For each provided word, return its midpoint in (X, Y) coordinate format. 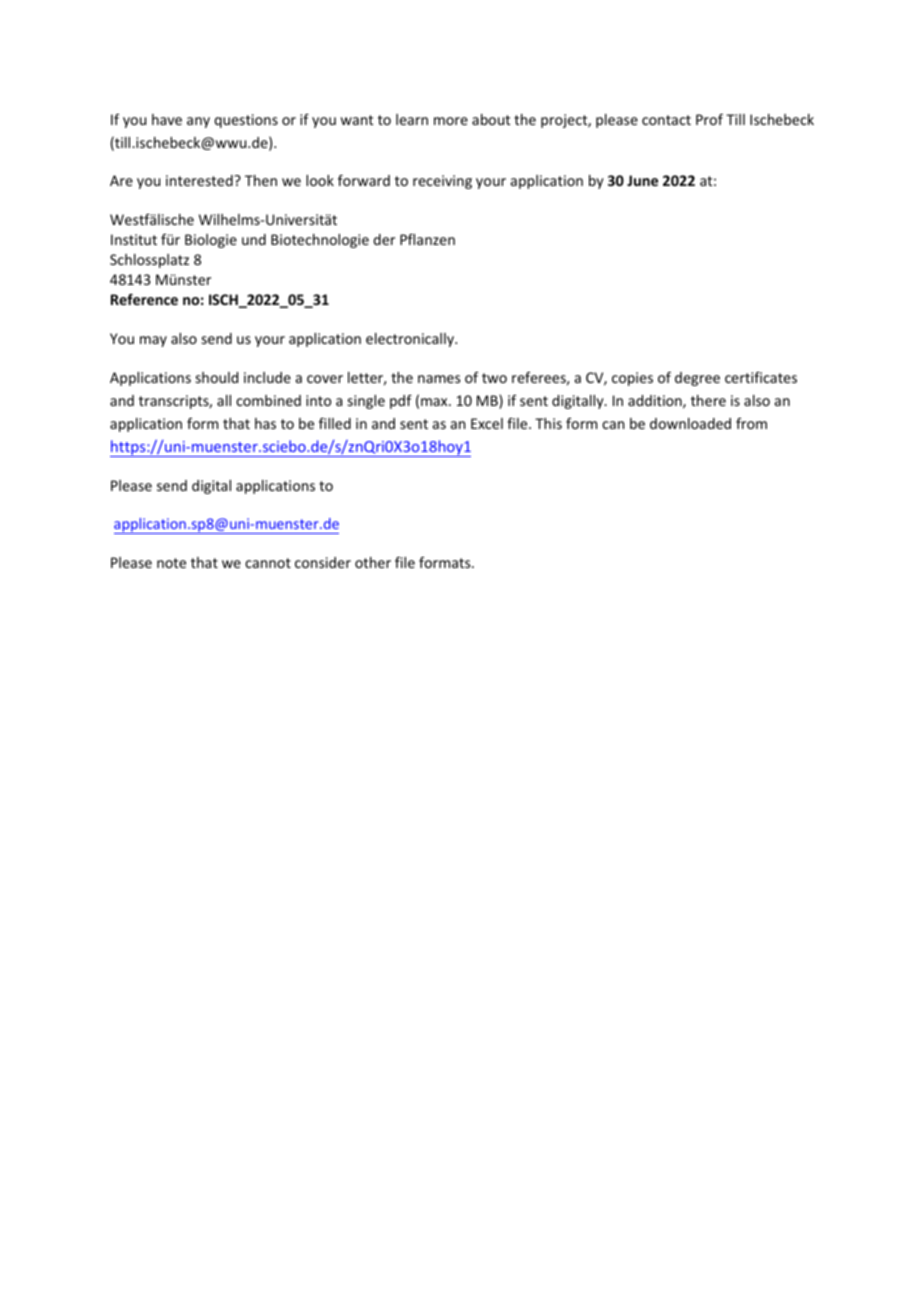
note (171, 563)
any (198, 122)
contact (666, 120)
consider (323, 562)
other (373, 562)
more (451, 121)
